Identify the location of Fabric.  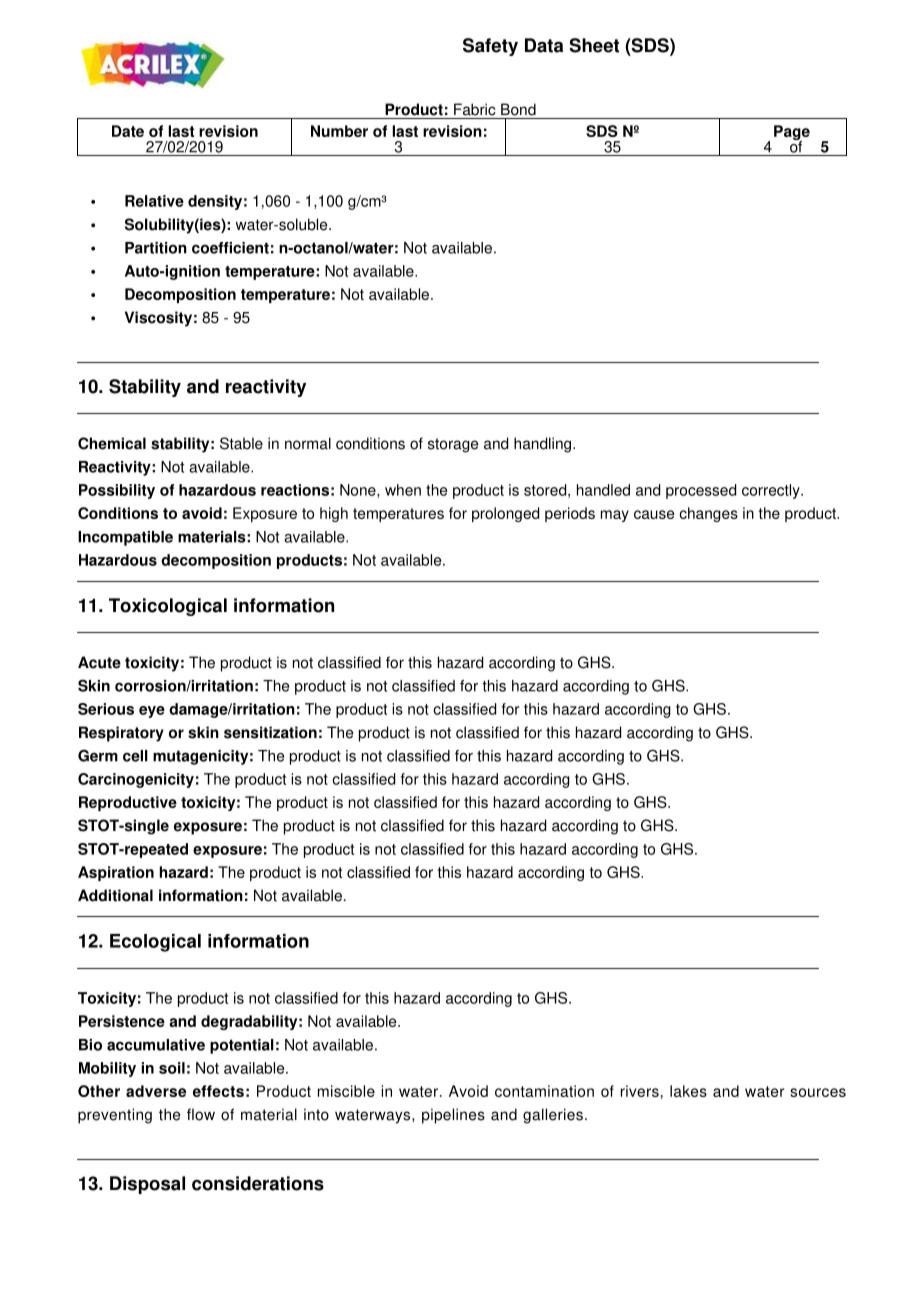
(475, 109).
